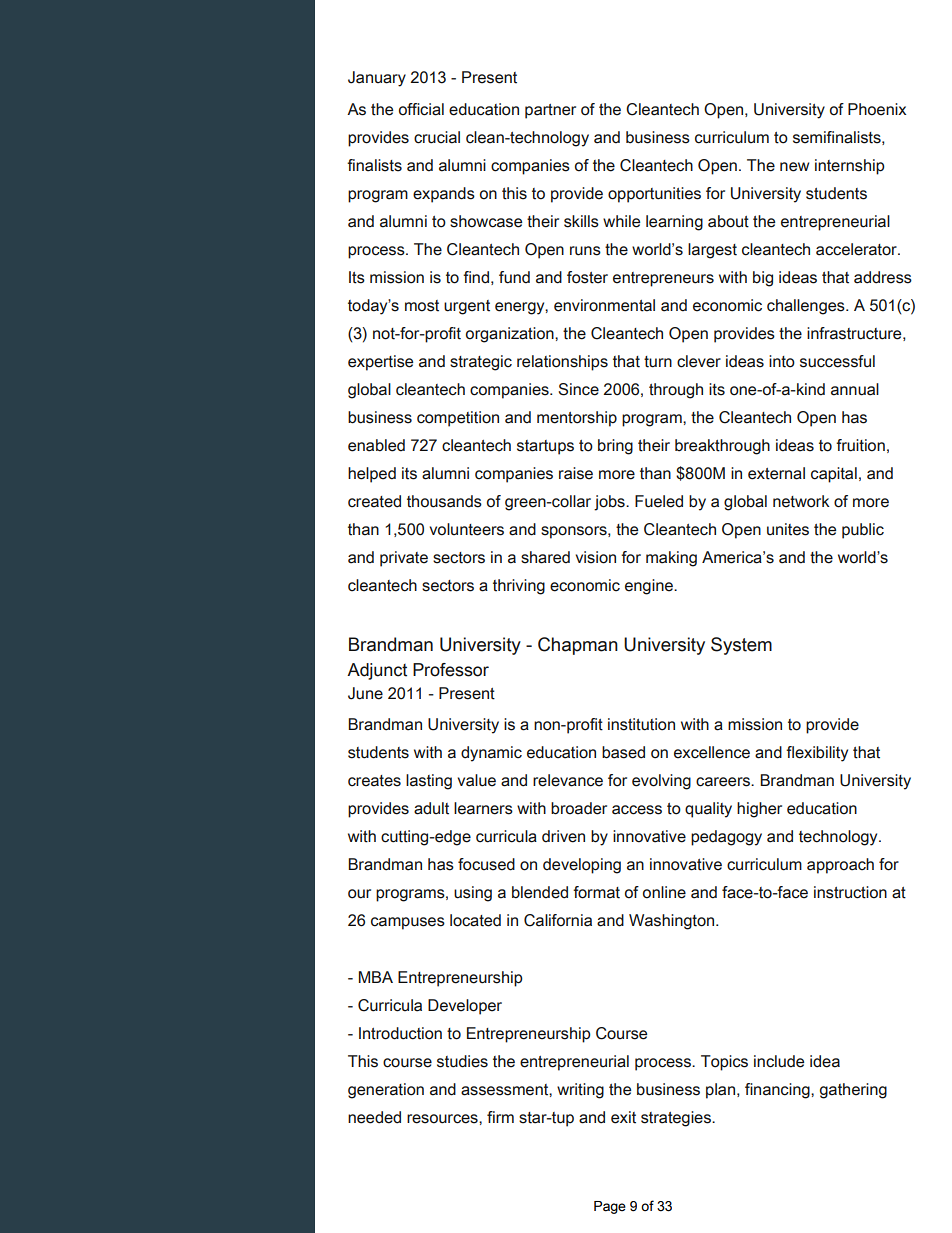  Describe the element at coordinates (443, 1119) in the screenshot. I see `resources` at that location.
